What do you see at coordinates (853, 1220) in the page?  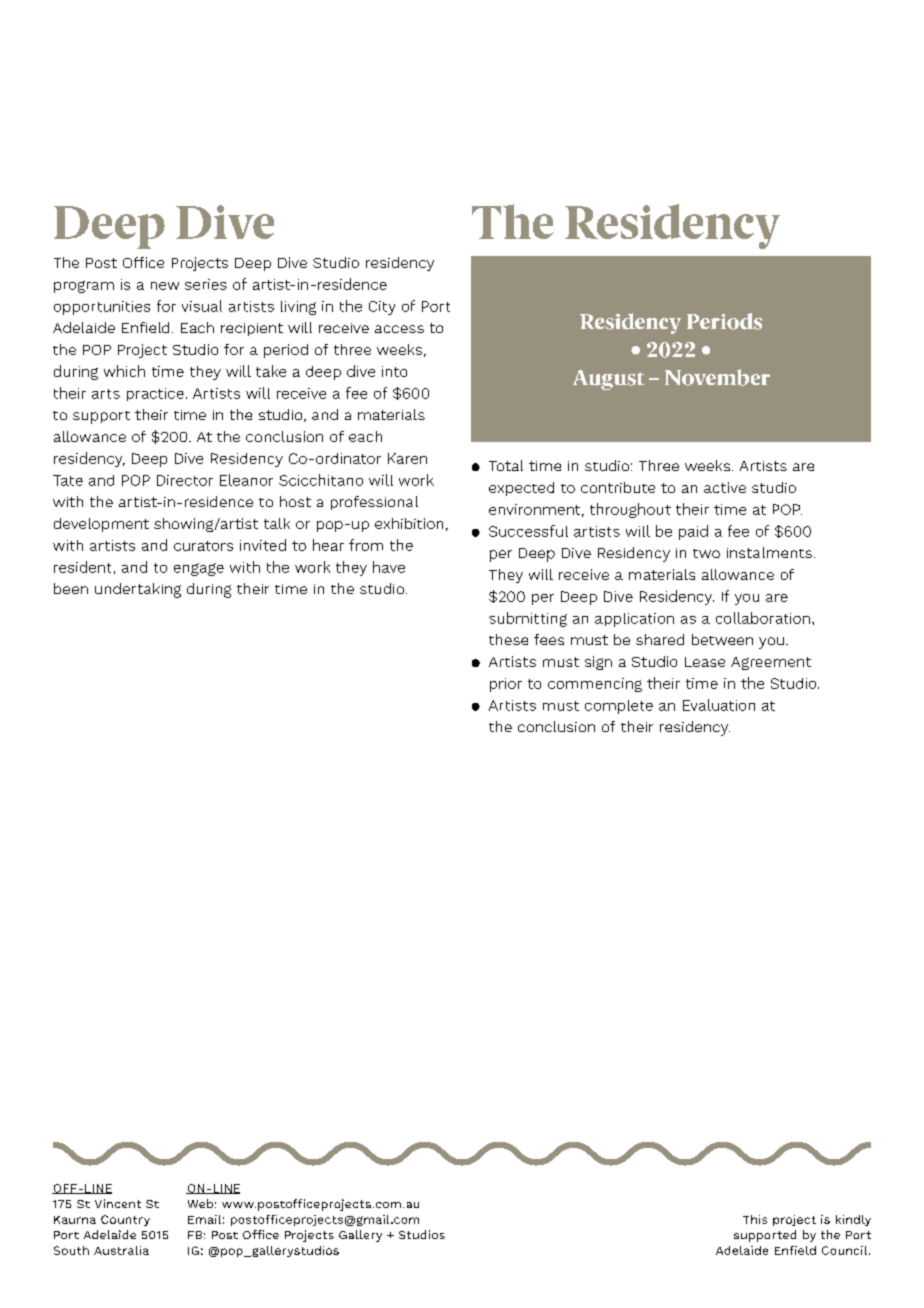 I see `kindly` at bounding box center [853, 1220].
